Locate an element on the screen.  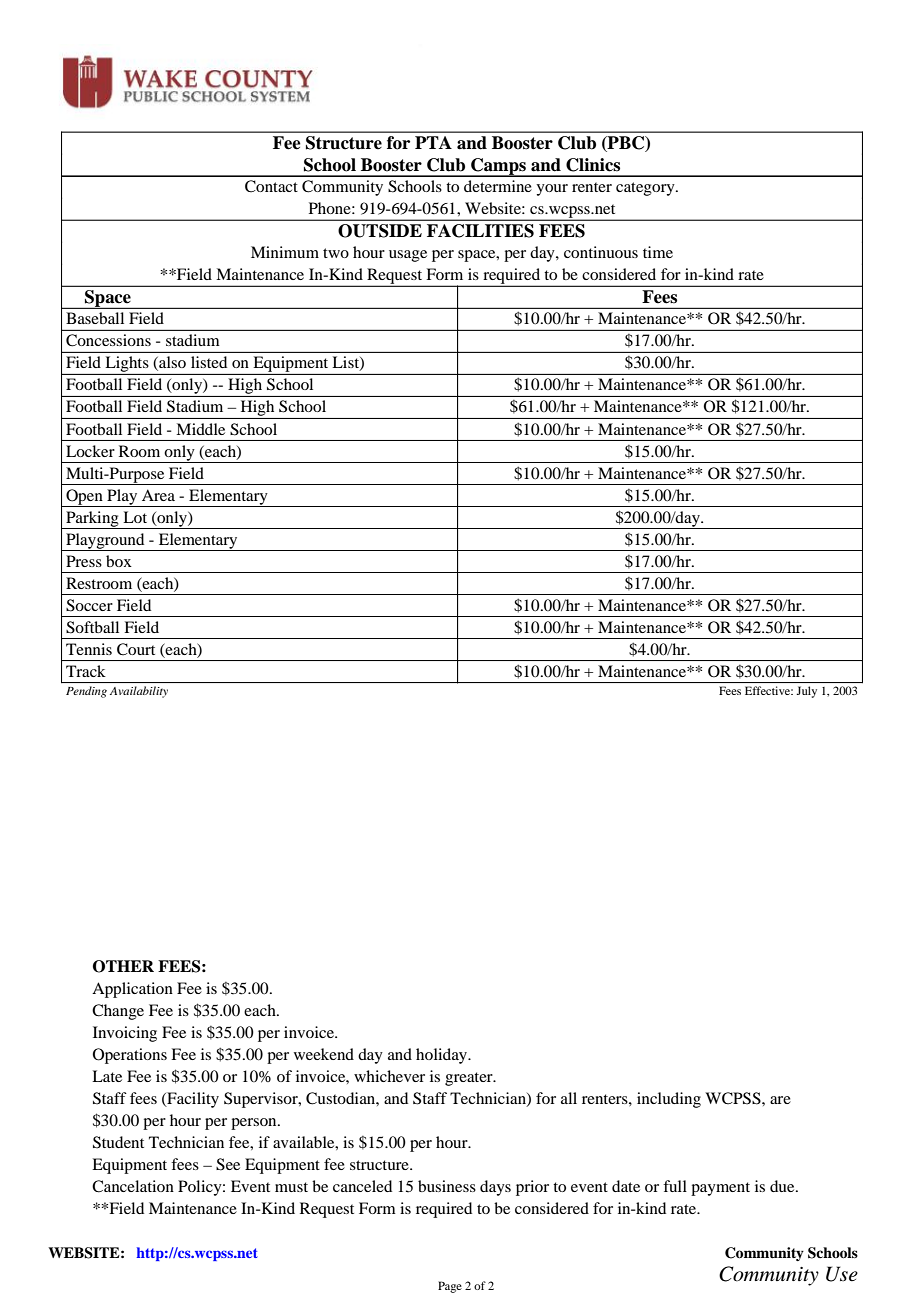
July is located at coordinates (807, 692).
